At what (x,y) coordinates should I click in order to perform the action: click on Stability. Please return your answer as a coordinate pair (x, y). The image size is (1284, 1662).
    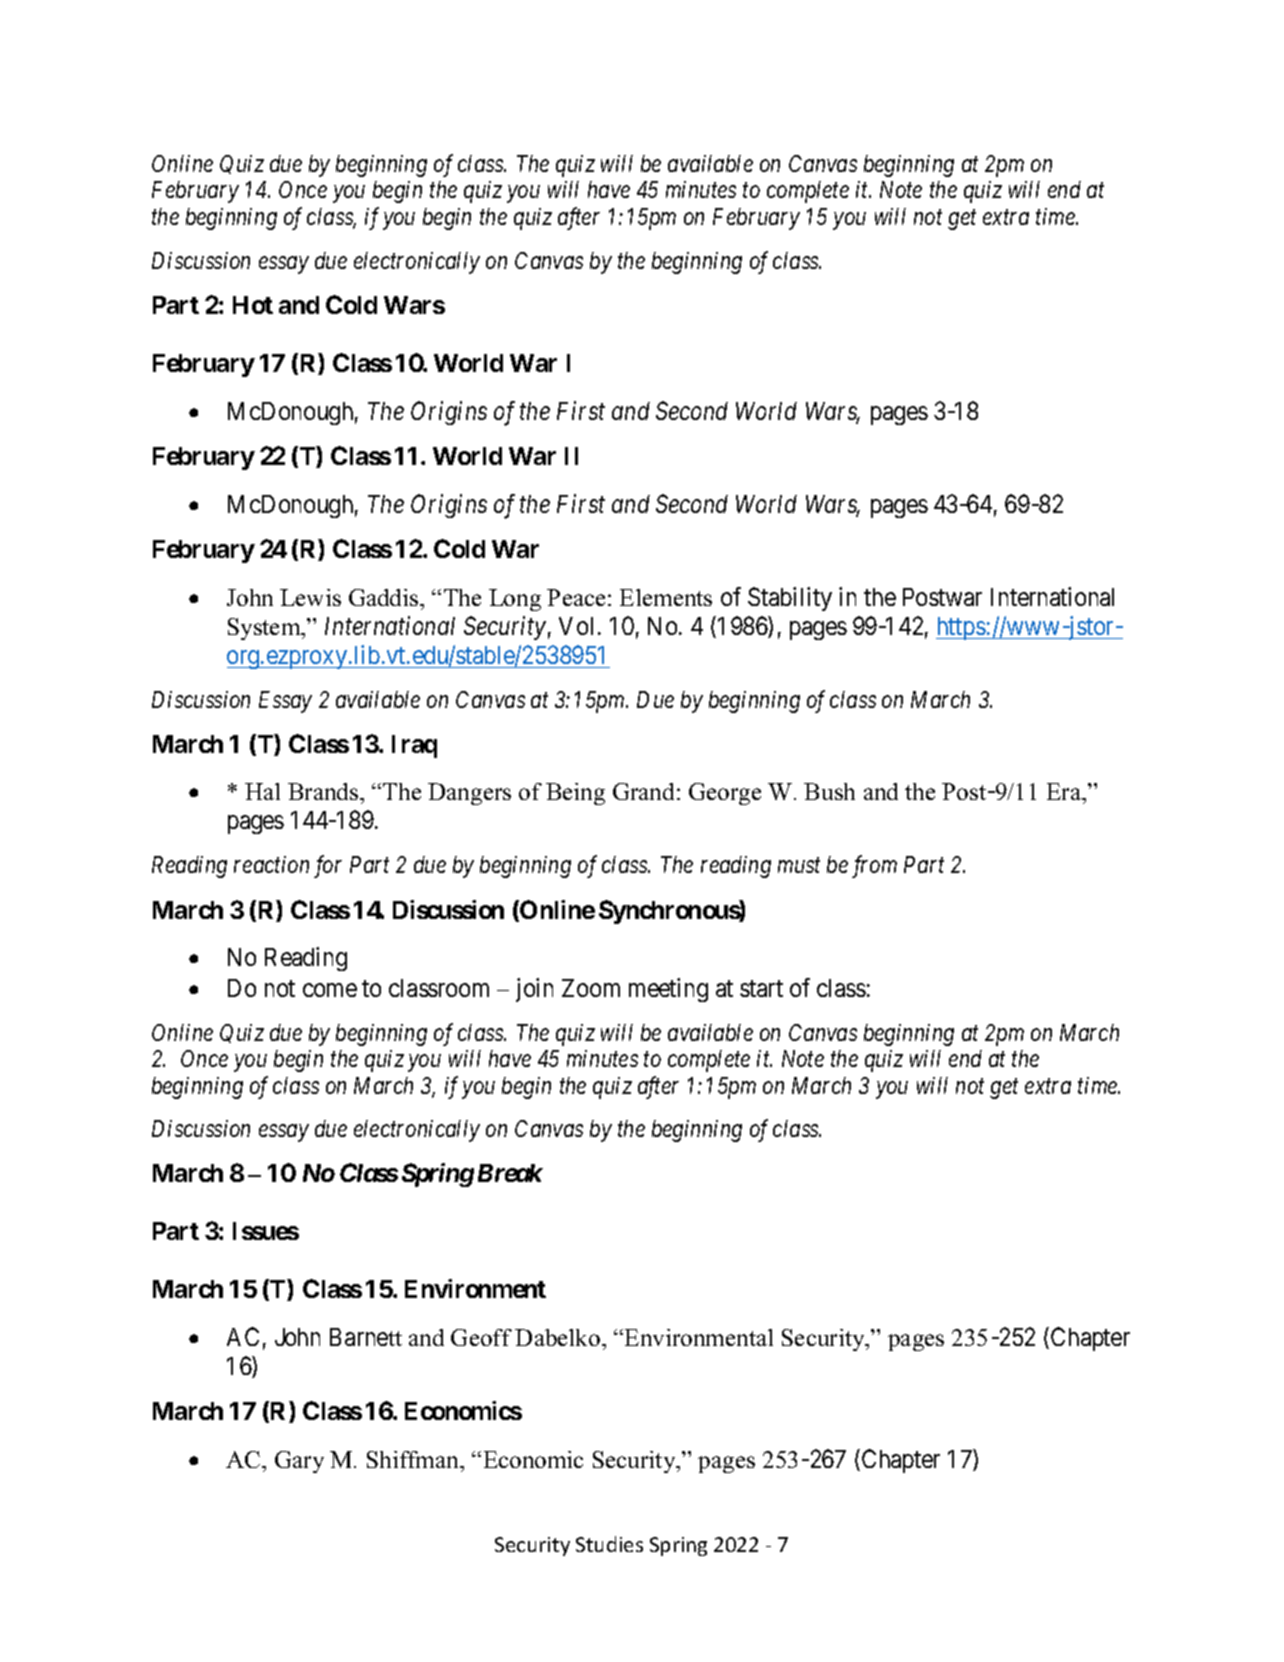
    Looking at the image, I should click on (790, 599).
